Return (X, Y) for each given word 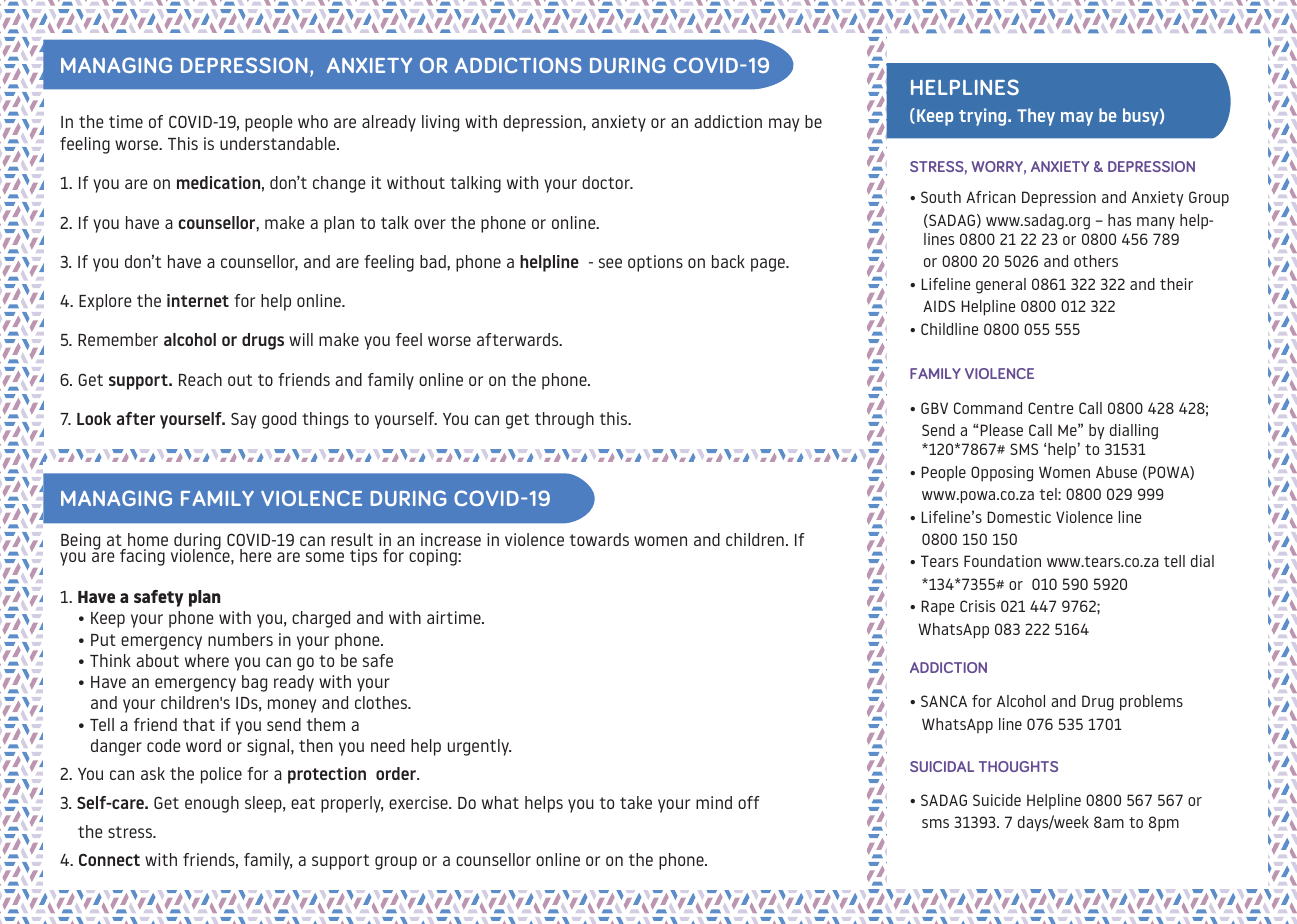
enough (212, 804)
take (636, 802)
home (148, 539)
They (1036, 117)
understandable (279, 143)
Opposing (1002, 474)
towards (599, 539)
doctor (607, 182)
